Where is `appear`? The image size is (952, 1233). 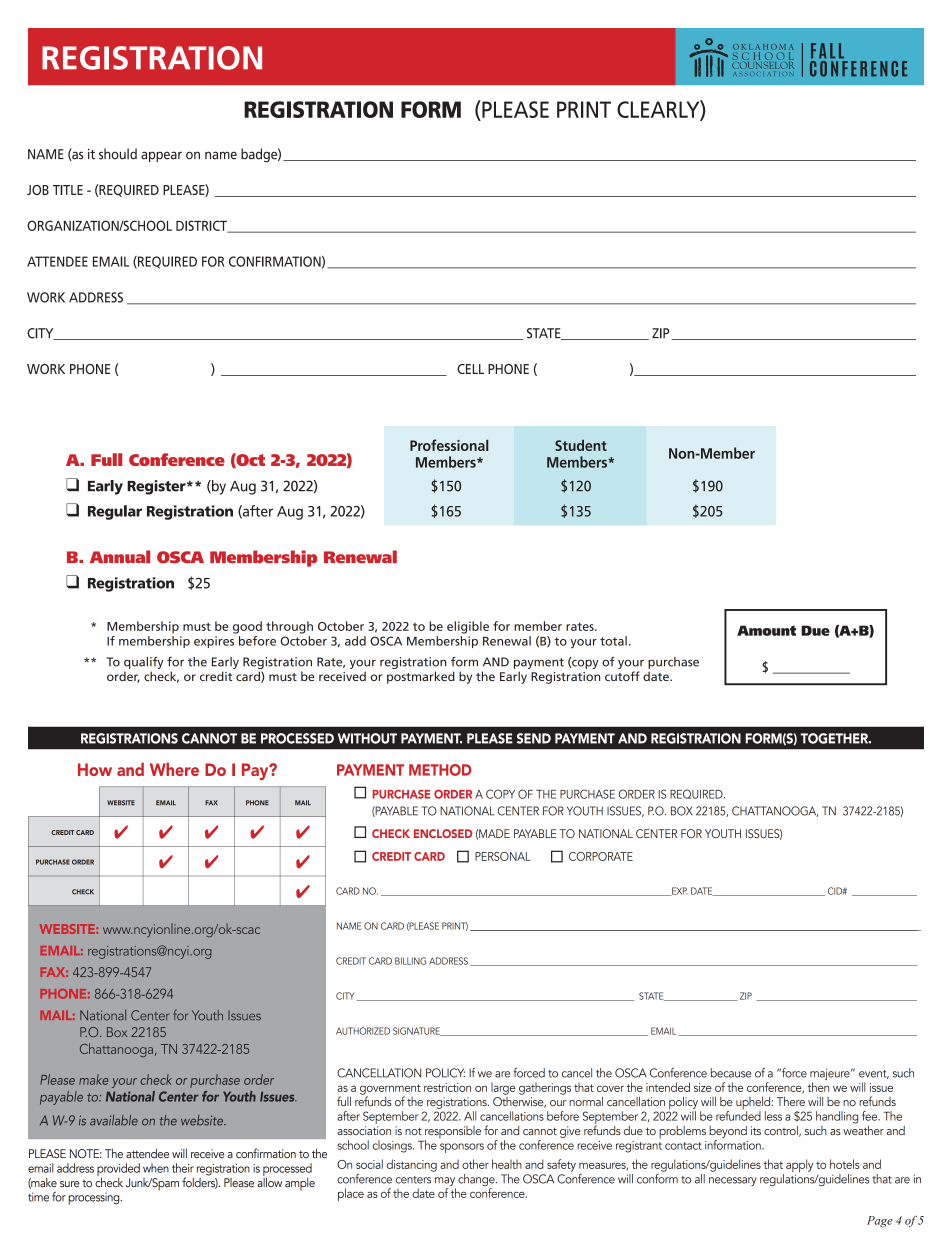
appear is located at coordinates (161, 156).
